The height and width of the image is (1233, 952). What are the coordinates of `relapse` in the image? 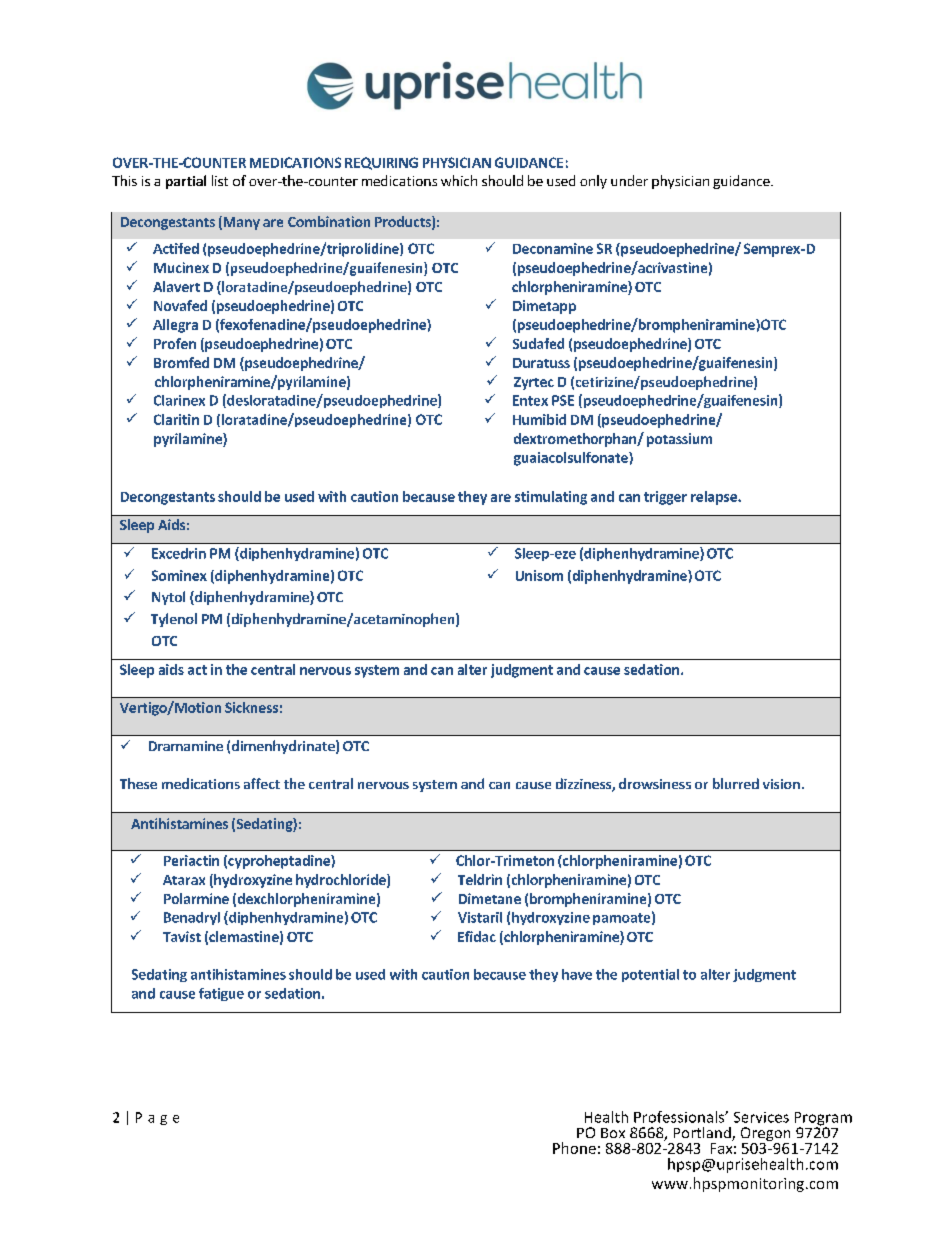 It's located at (715, 498).
